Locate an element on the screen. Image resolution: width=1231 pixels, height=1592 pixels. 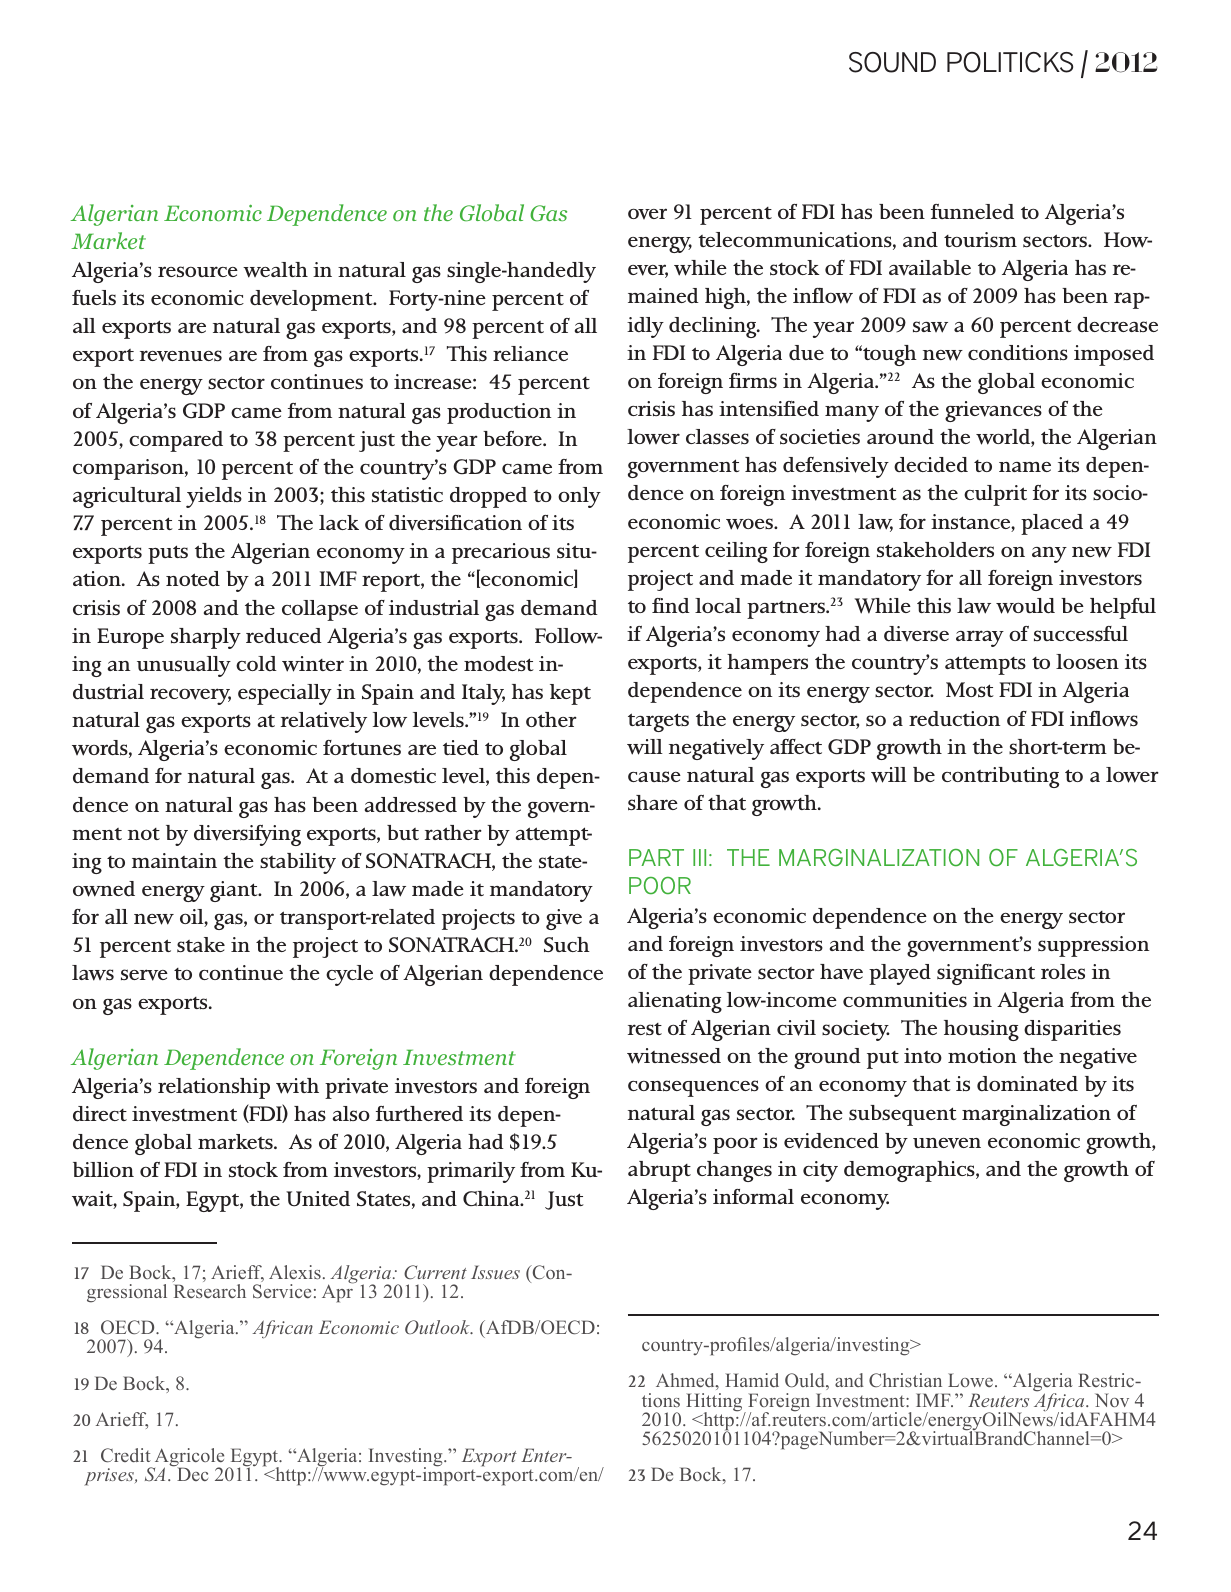
array is located at coordinates (980, 638).
